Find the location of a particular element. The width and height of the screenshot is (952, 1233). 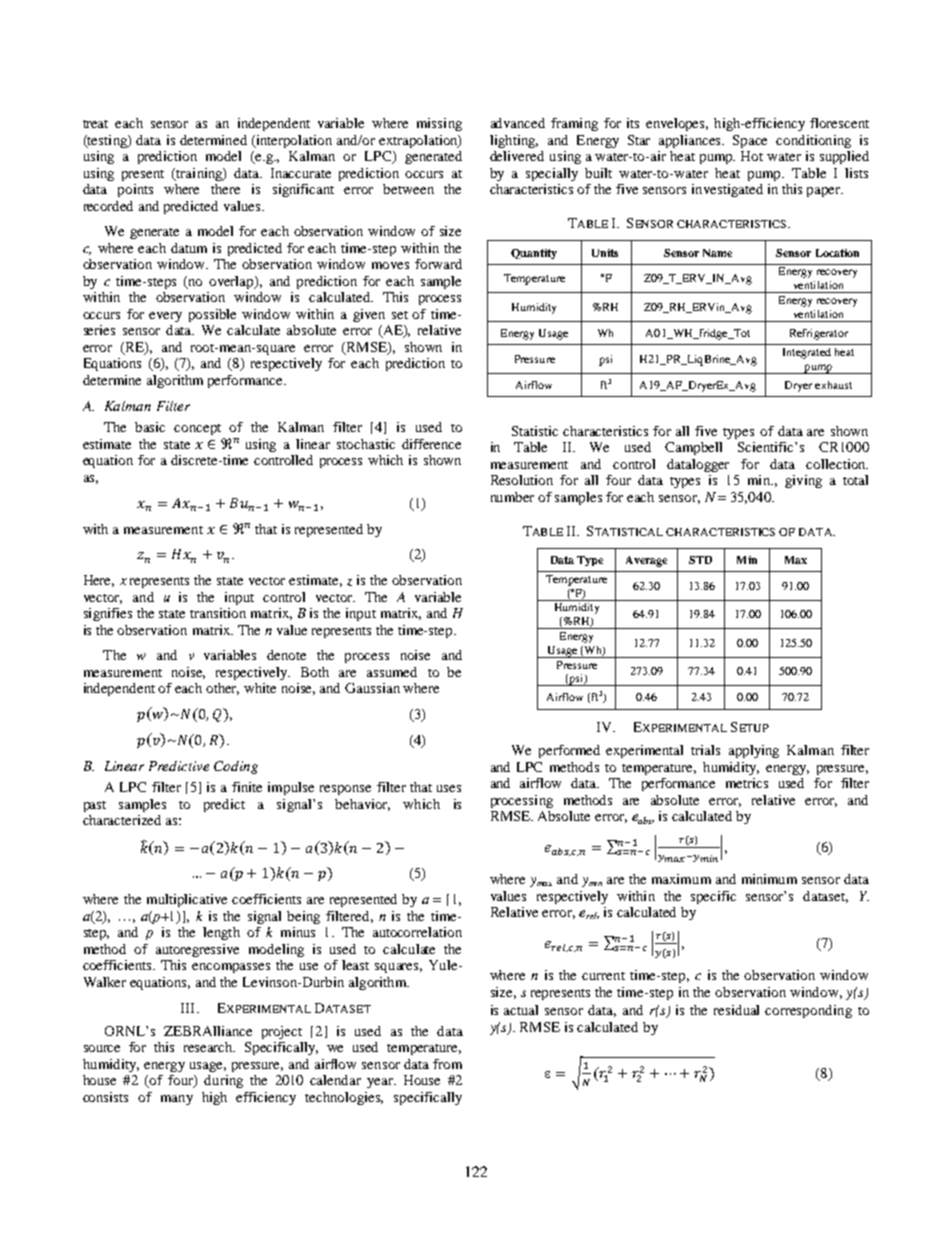

residual is located at coordinates (736, 1010).
